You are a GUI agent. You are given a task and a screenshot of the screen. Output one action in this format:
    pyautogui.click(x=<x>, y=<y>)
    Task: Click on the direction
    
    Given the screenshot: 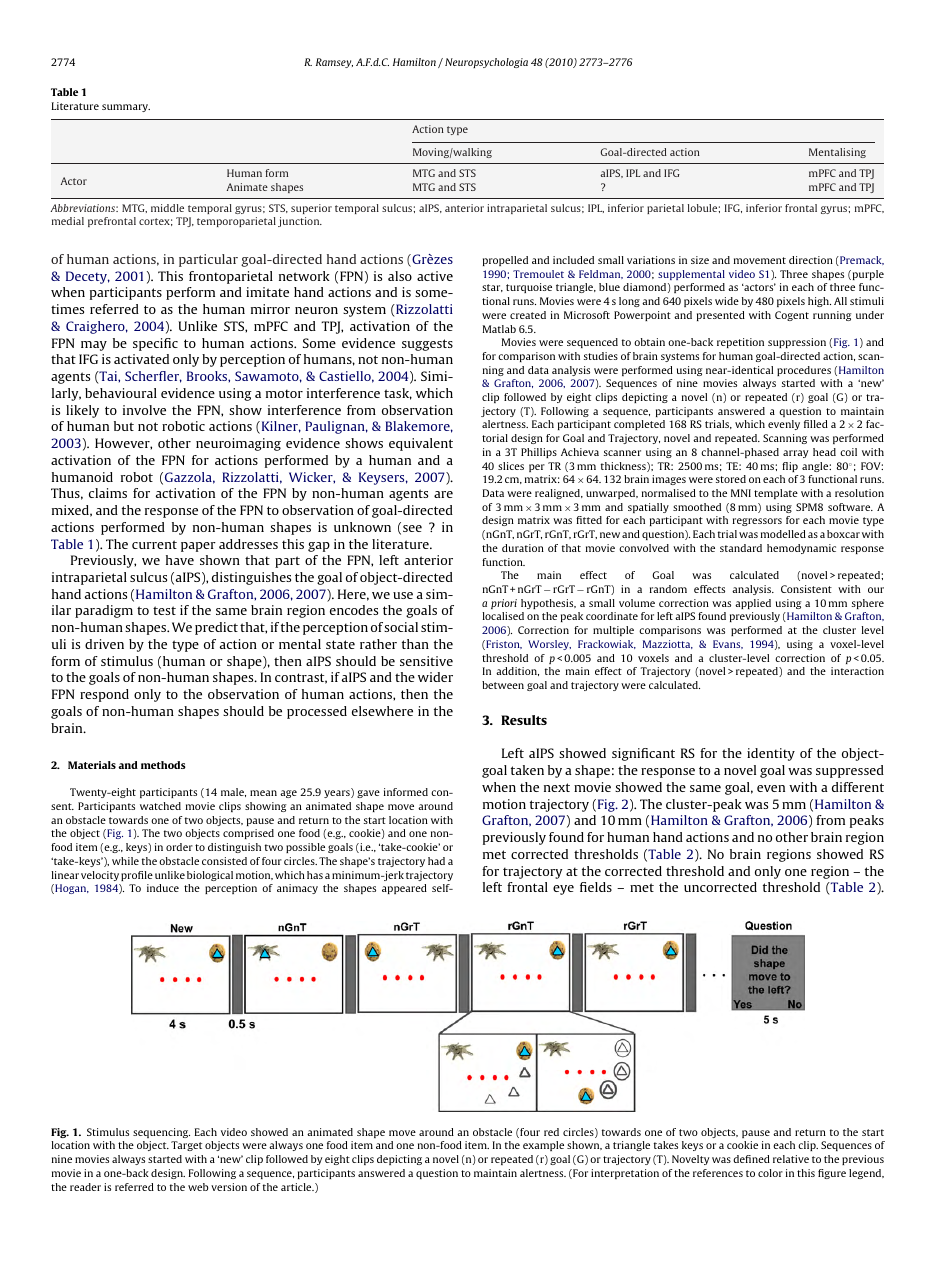 What is the action you would take?
    pyautogui.click(x=811, y=260)
